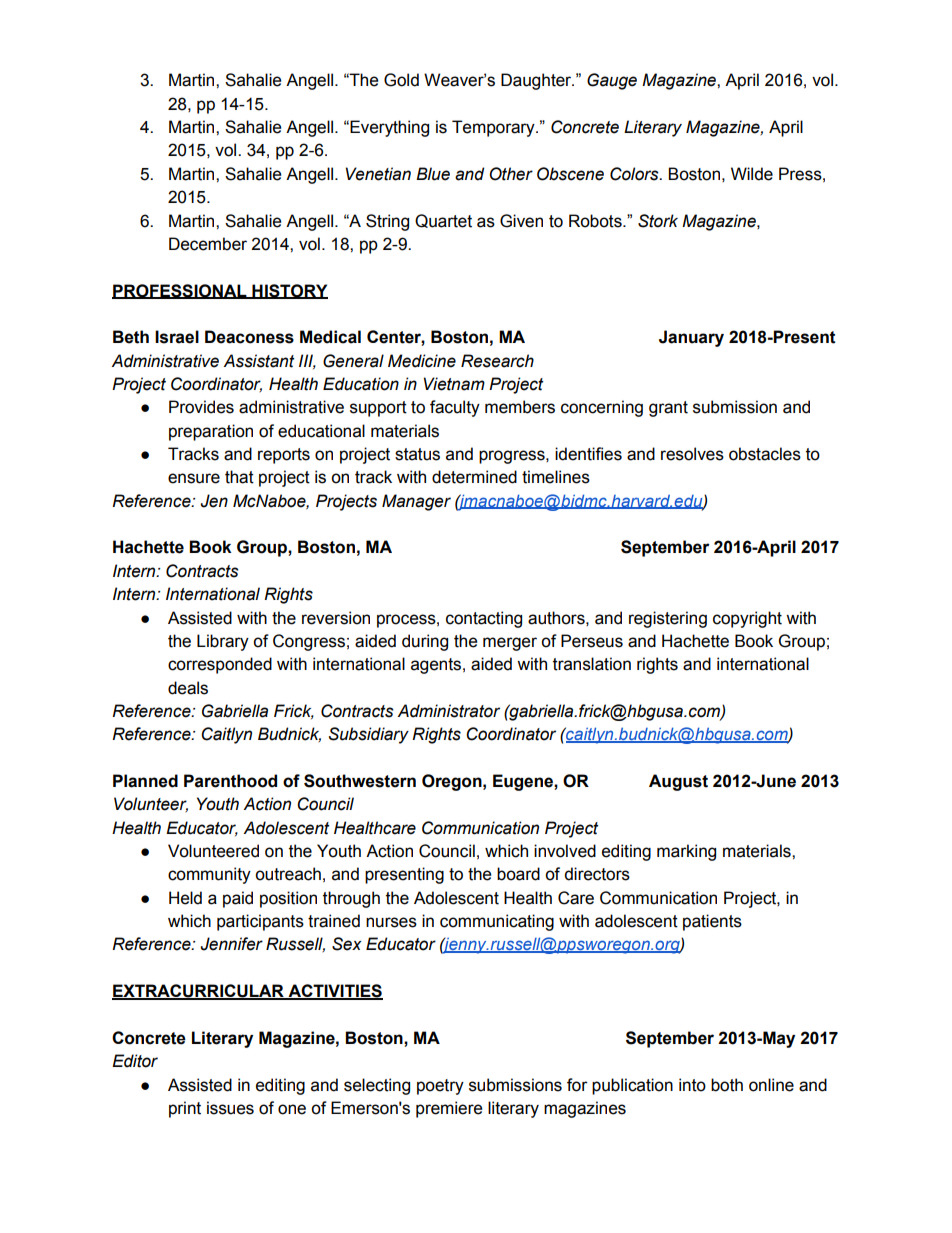 This image has width=952, height=1233. I want to click on Gauge, so click(612, 81).
